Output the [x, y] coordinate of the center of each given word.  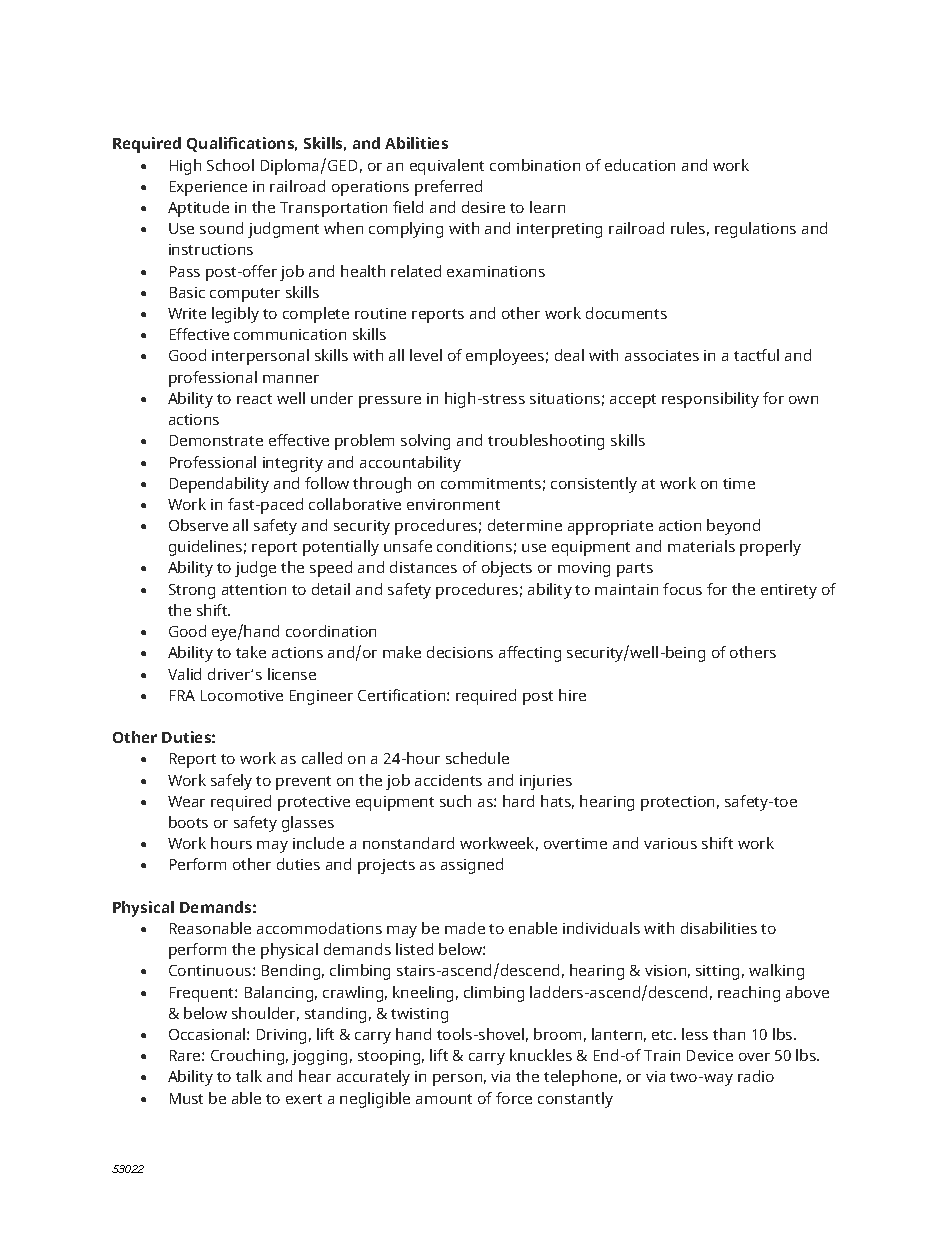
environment [453, 504]
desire [483, 207]
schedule [477, 758]
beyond [733, 527]
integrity [293, 464]
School [230, 165]
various [670, 843]
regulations [755, 230]
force [514, 1098]
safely [231, 782]
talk [249, 1076]
